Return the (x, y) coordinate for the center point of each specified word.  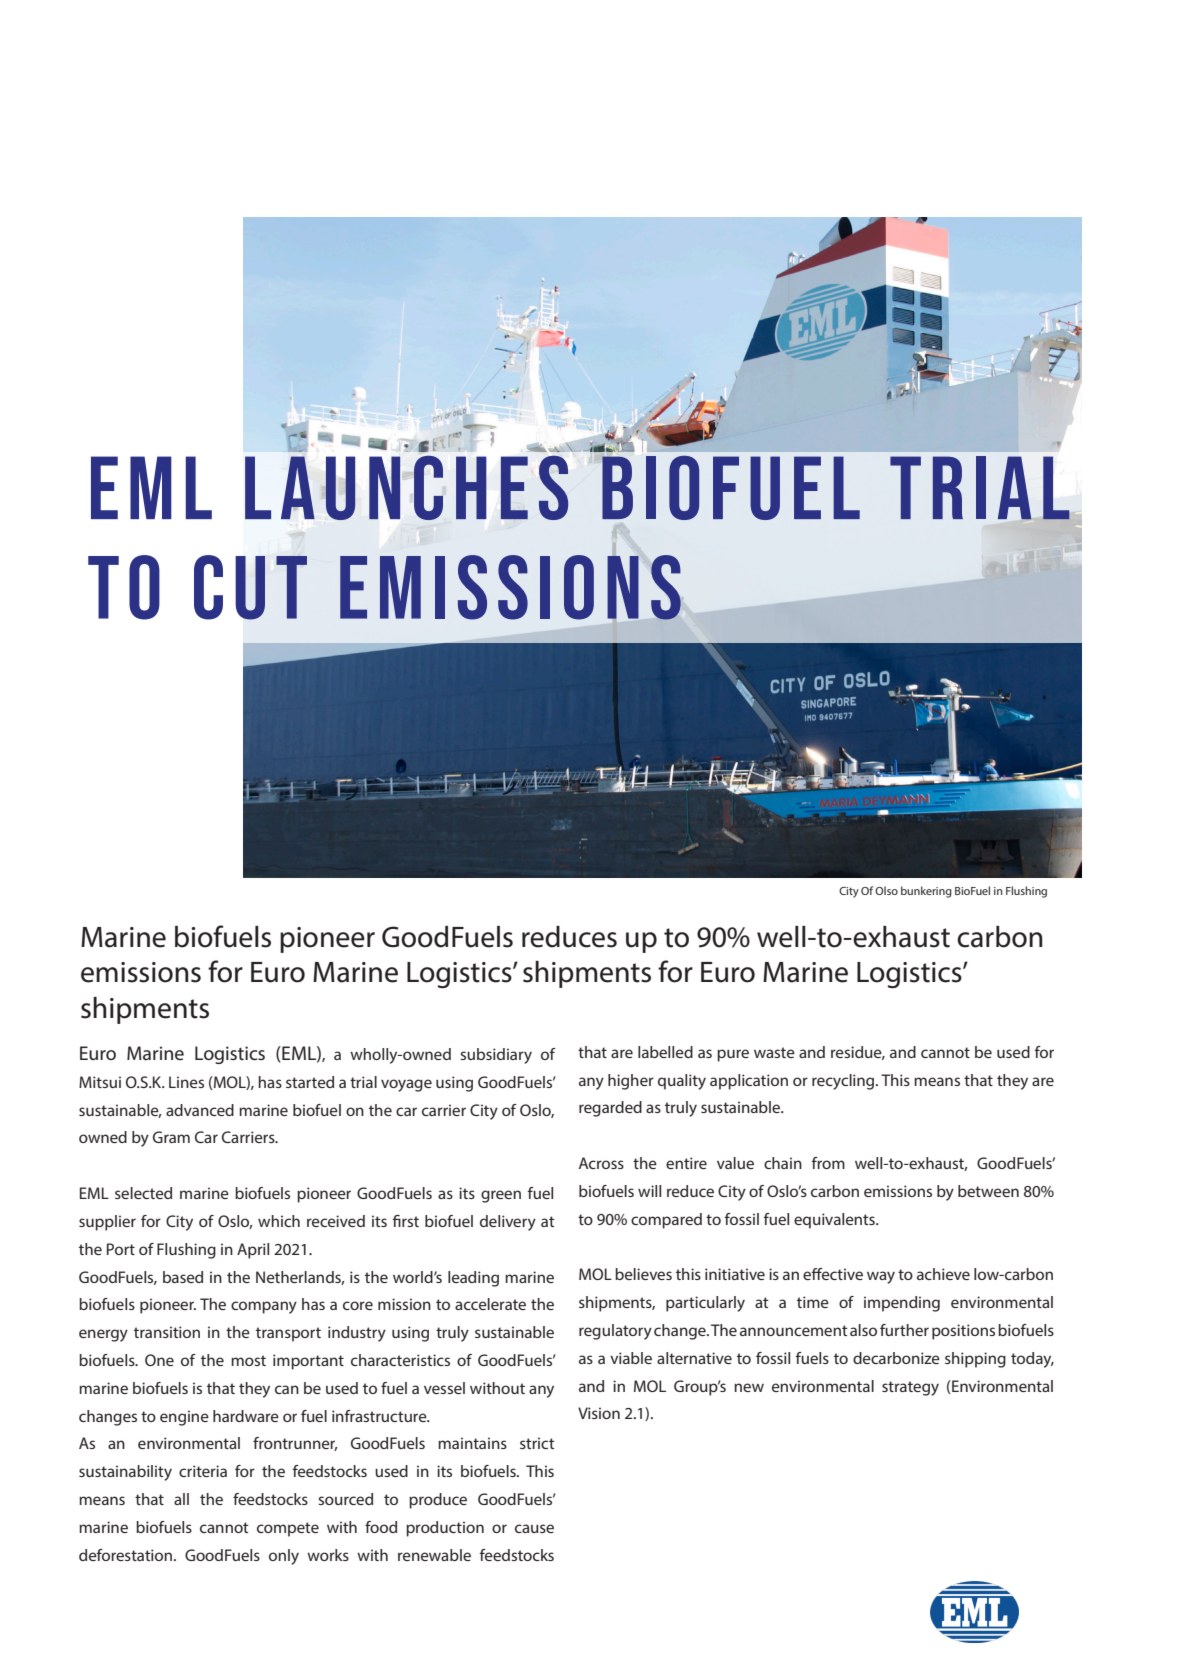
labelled (665, 1052)
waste (774, 1052)
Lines (186, 1082)
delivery (508, 1223)
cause (534, 1528)
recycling (844, 1082)
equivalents (835, 1221)
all (181, 1499)
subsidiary (496, 1056)
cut (250, 587)
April (253, 1251)
